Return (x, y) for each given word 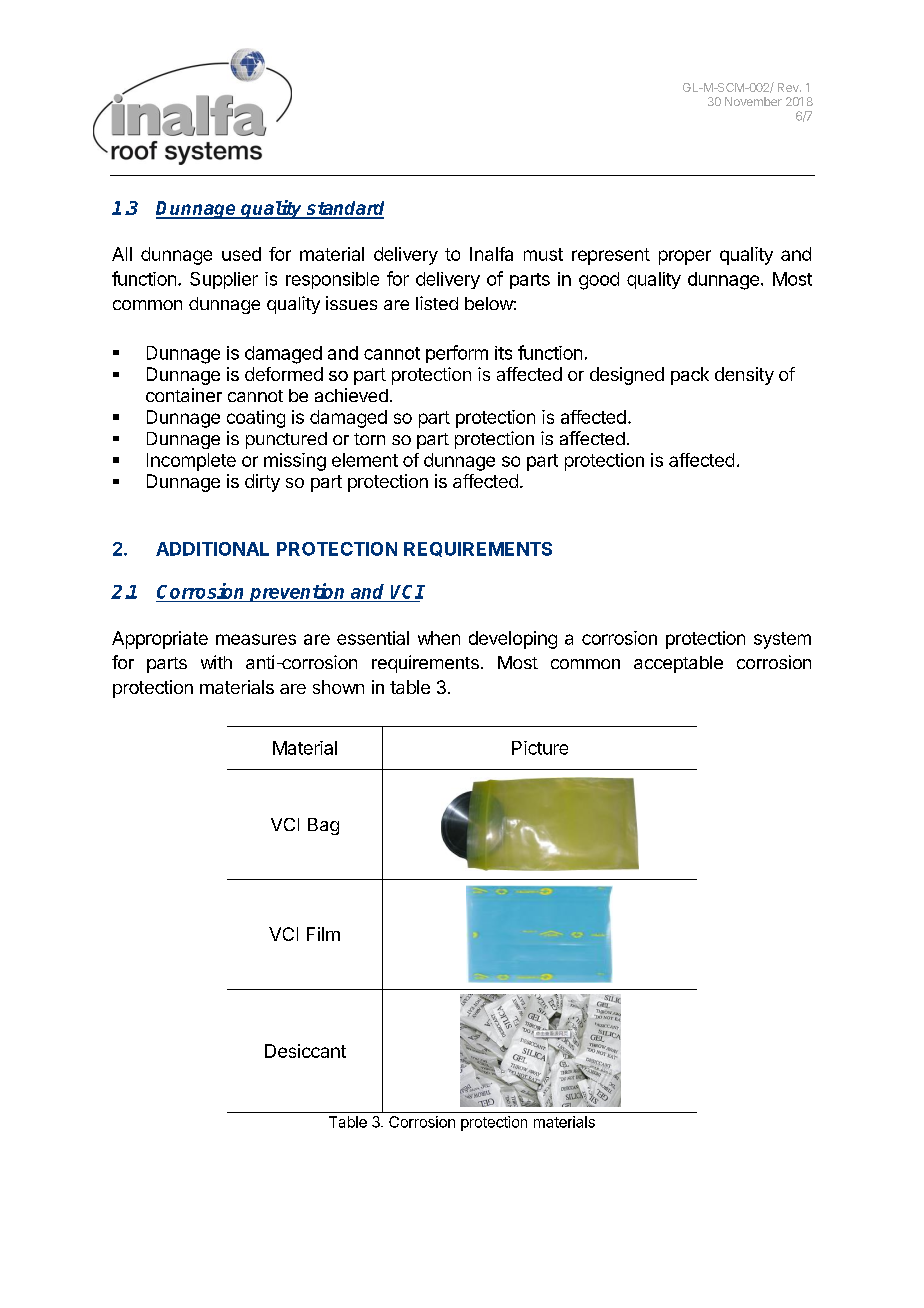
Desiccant (305, 1051)
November (753, 101)
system (782, 640)
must (543, 254)
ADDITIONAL (212, 549)
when (439, 638)
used (241, 254)
